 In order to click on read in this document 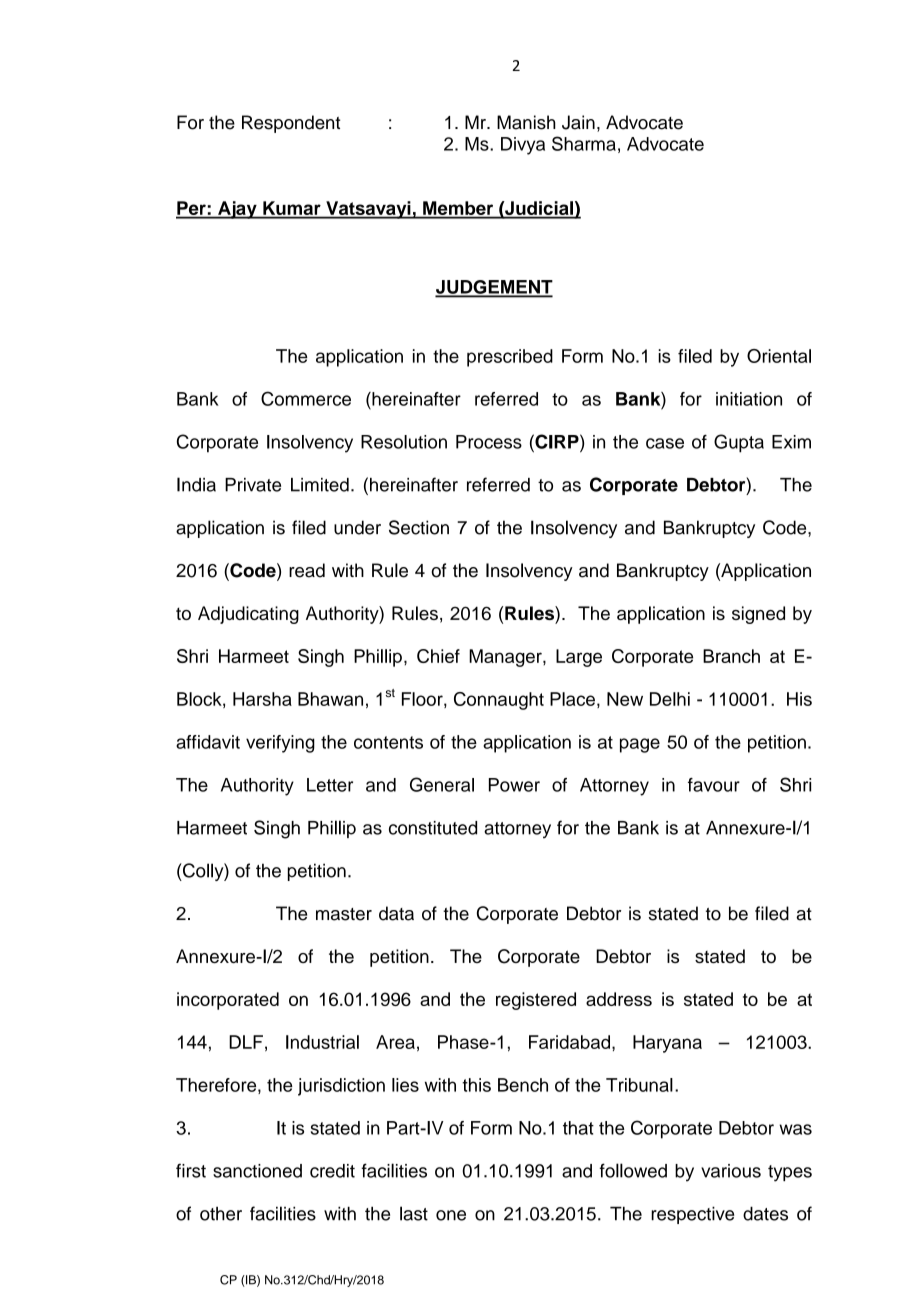, I will do `click(307, 570)`.
